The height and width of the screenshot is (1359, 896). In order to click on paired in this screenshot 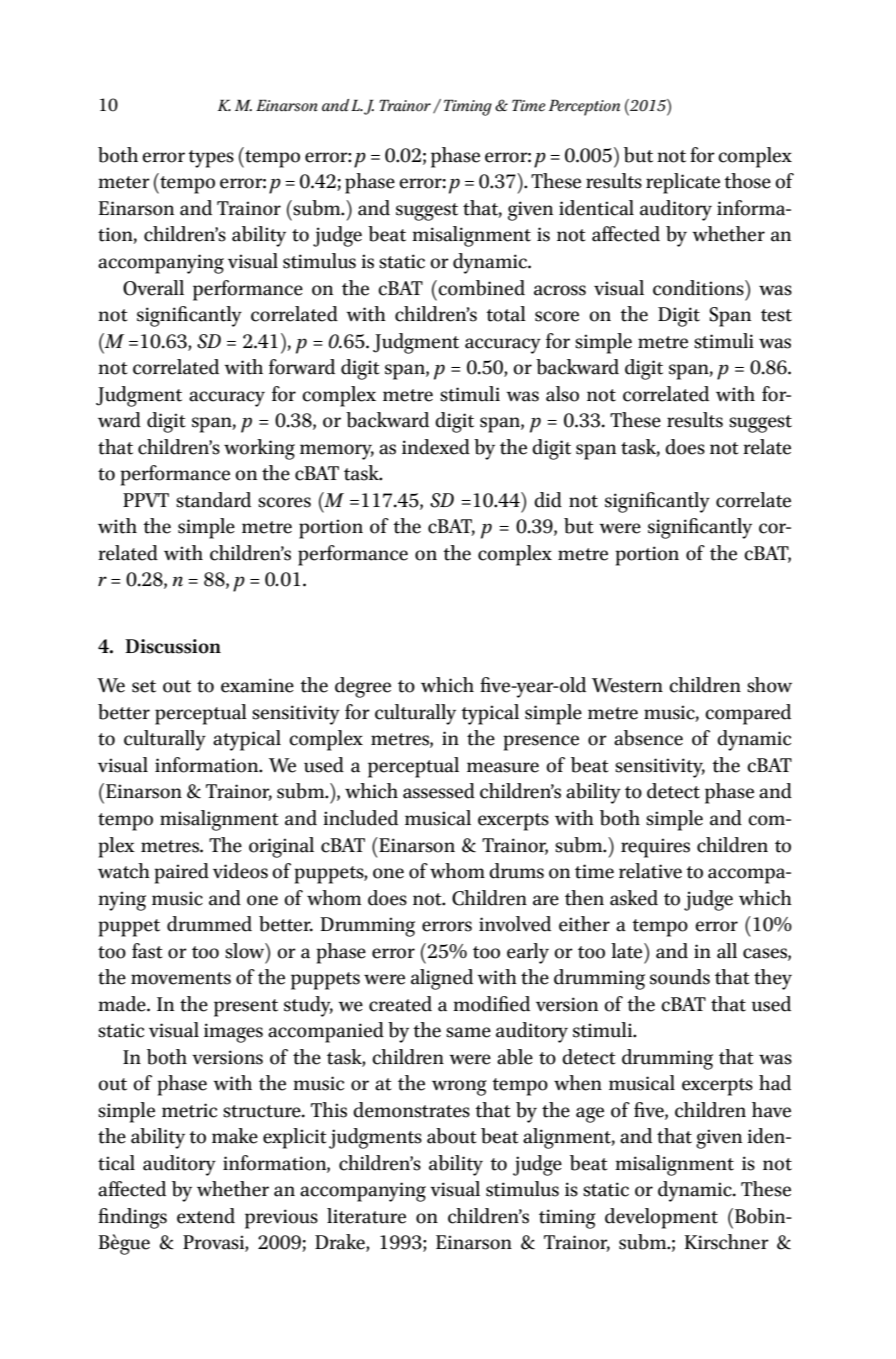, I will do `click(181, 873)`.
